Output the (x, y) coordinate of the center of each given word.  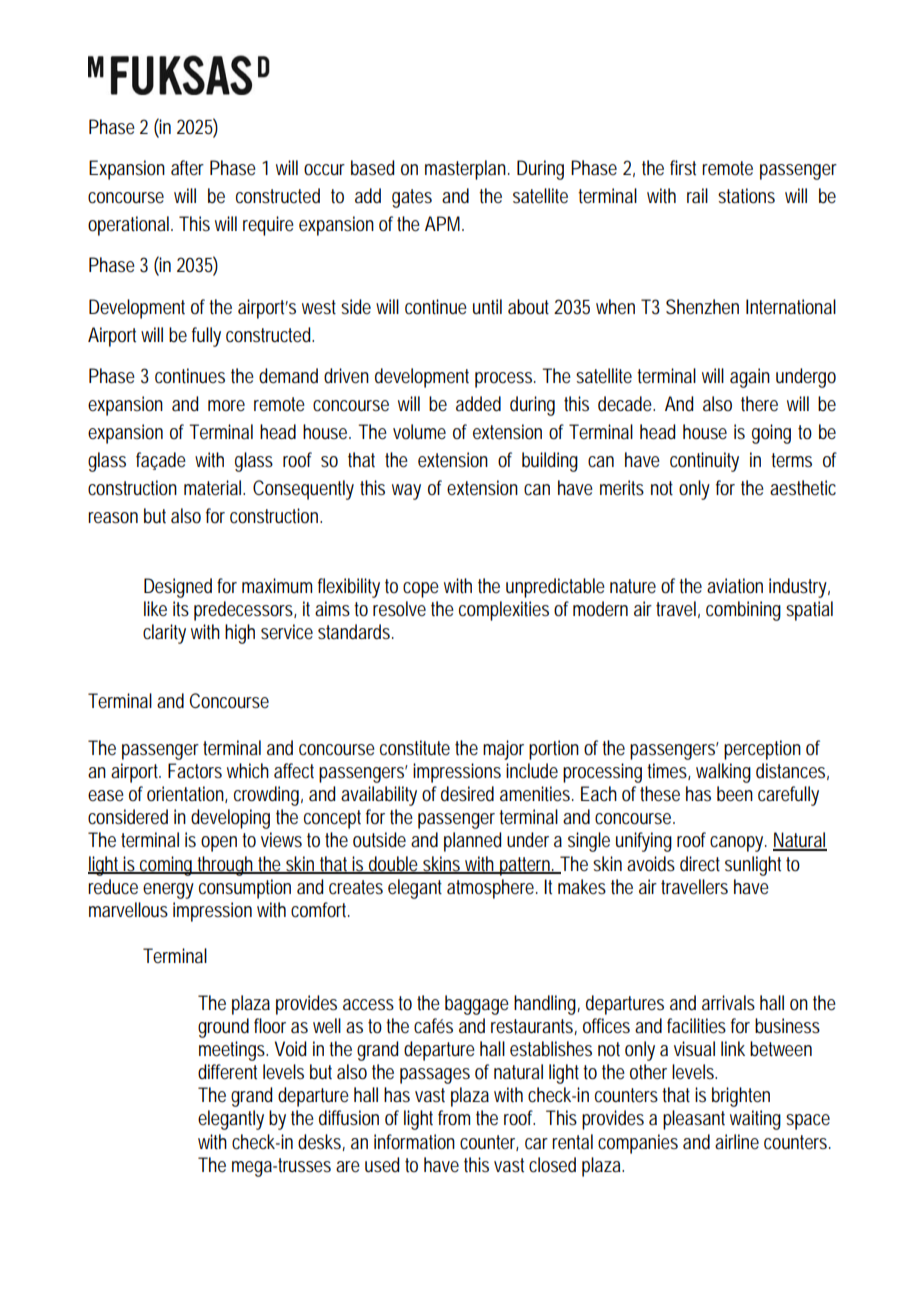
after (187, 168)
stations (746, 196)
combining (743, 611)
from (454, 1118)
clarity (164, 634)
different (227, 1072)
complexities (504, 611)
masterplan (465, 170)
